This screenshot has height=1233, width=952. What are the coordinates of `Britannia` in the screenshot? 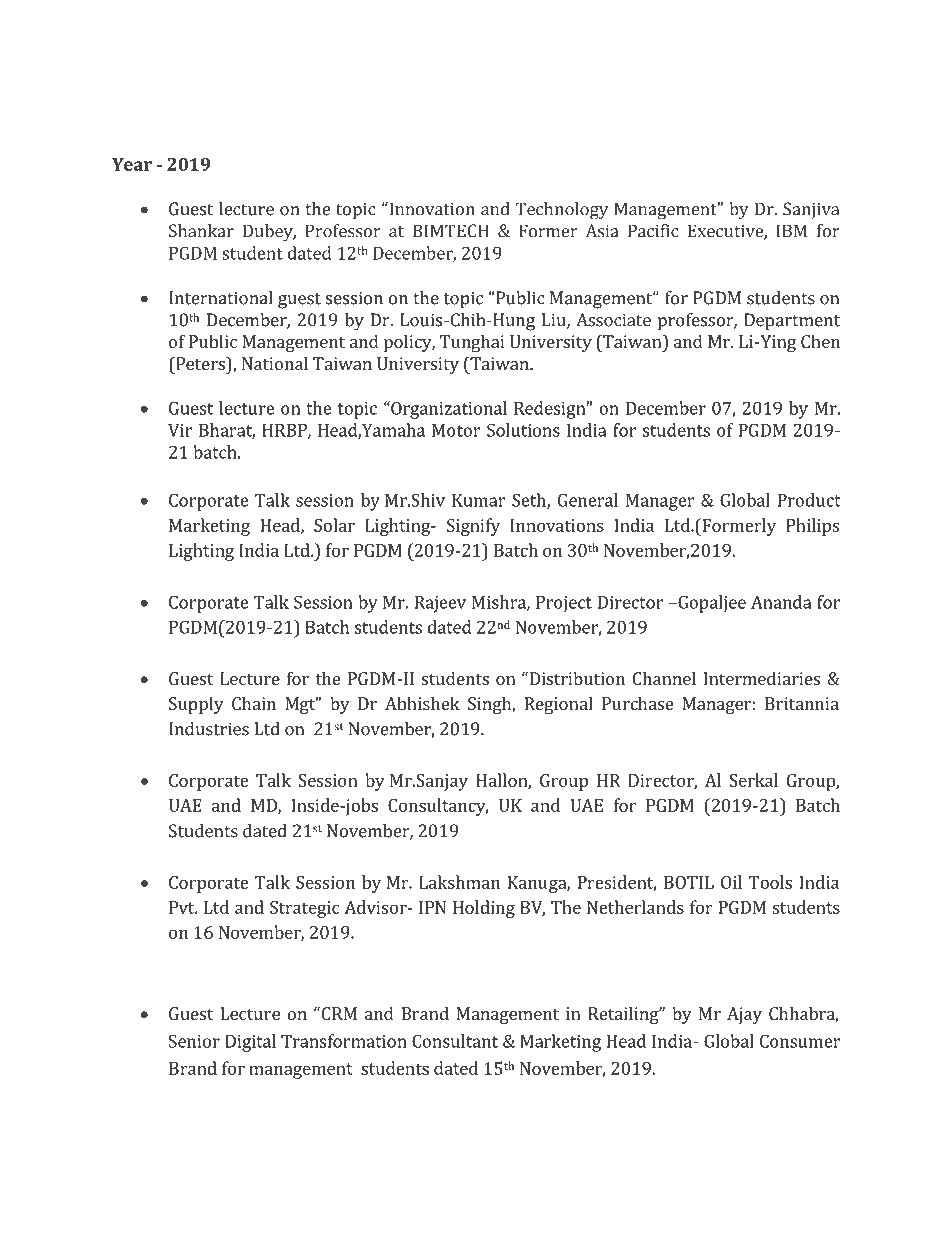 It's located at (802, 703).
